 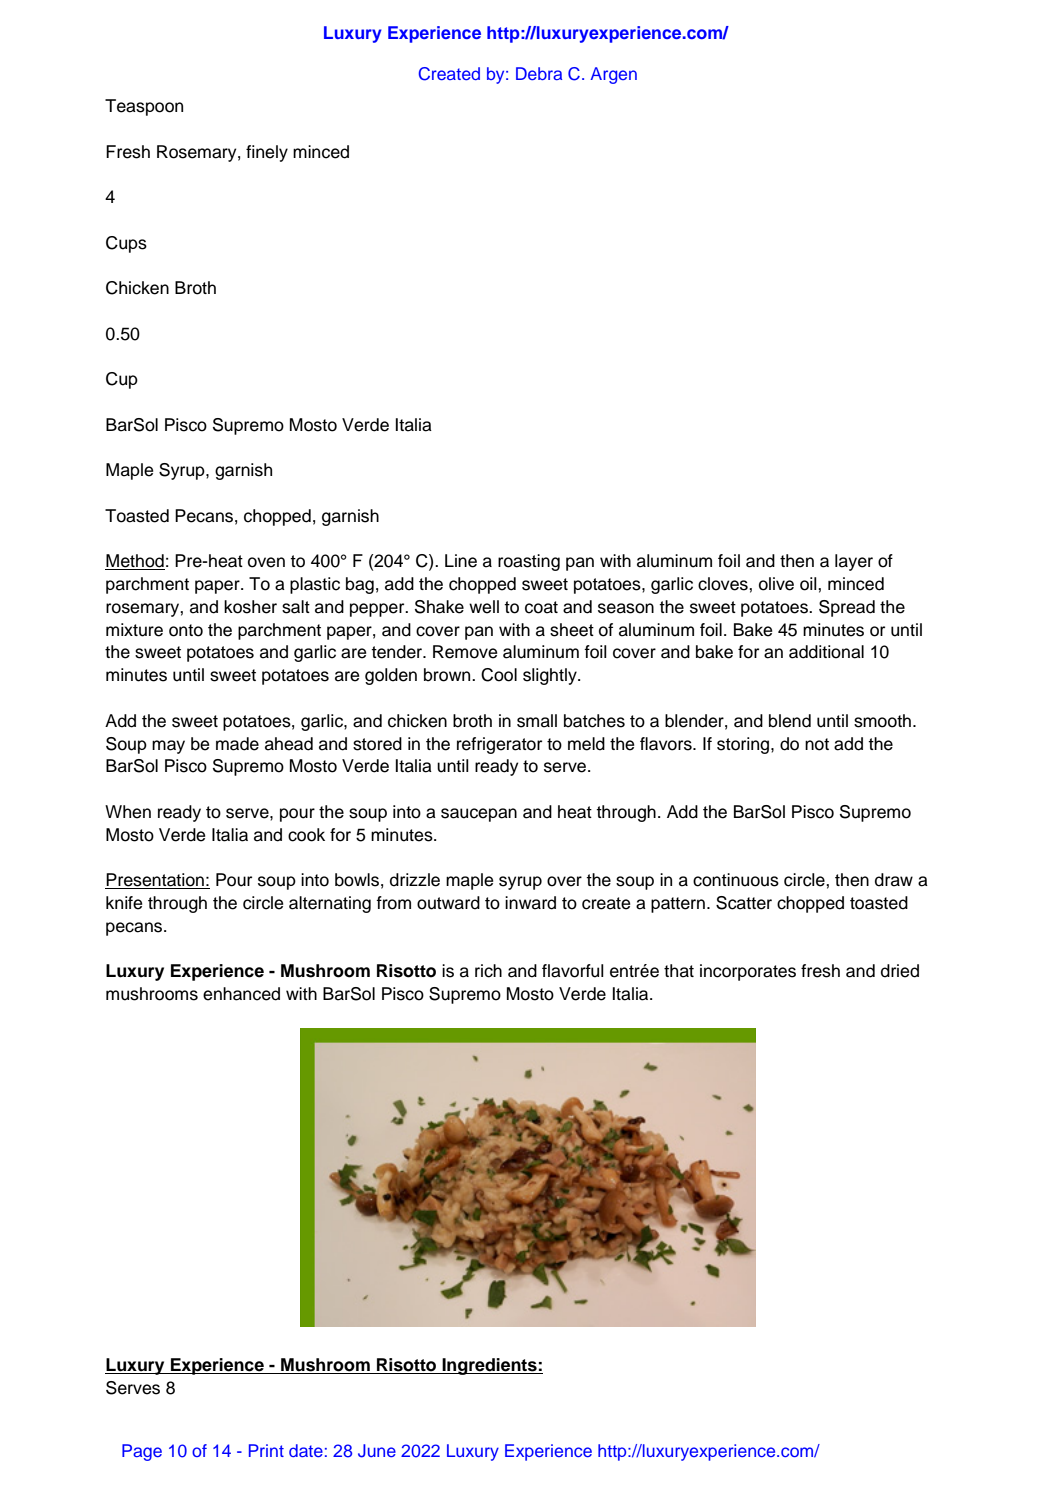 I want to click on layer, so click(x=854, y=562).
